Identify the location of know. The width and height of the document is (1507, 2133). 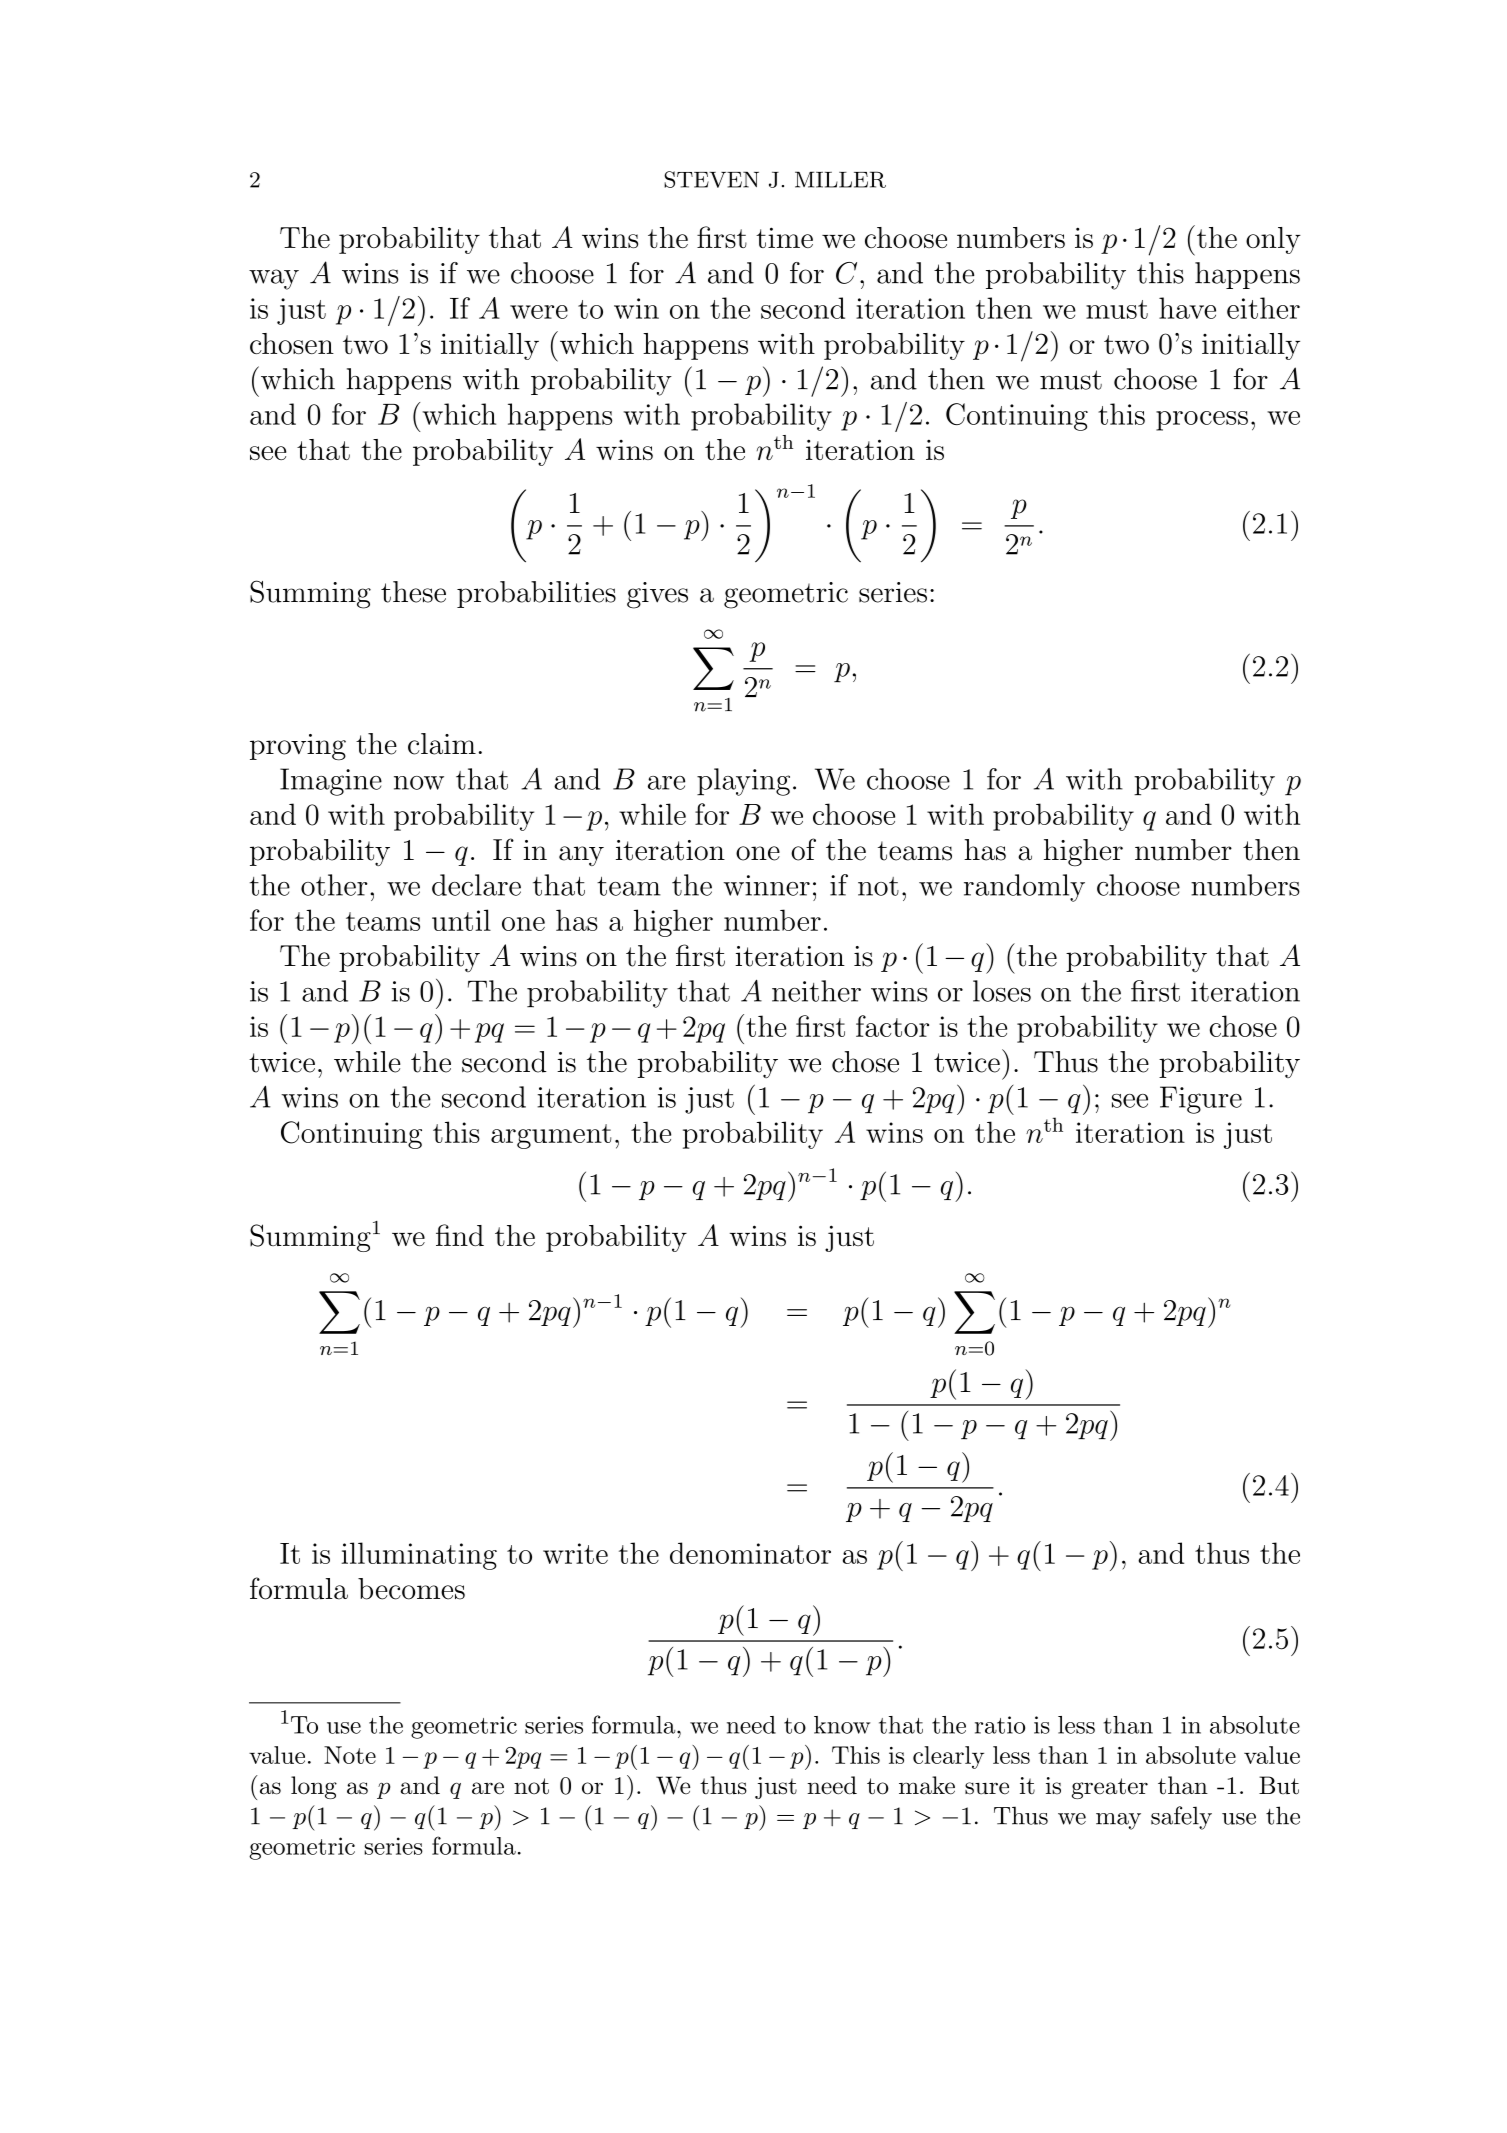
(842, 1725).
